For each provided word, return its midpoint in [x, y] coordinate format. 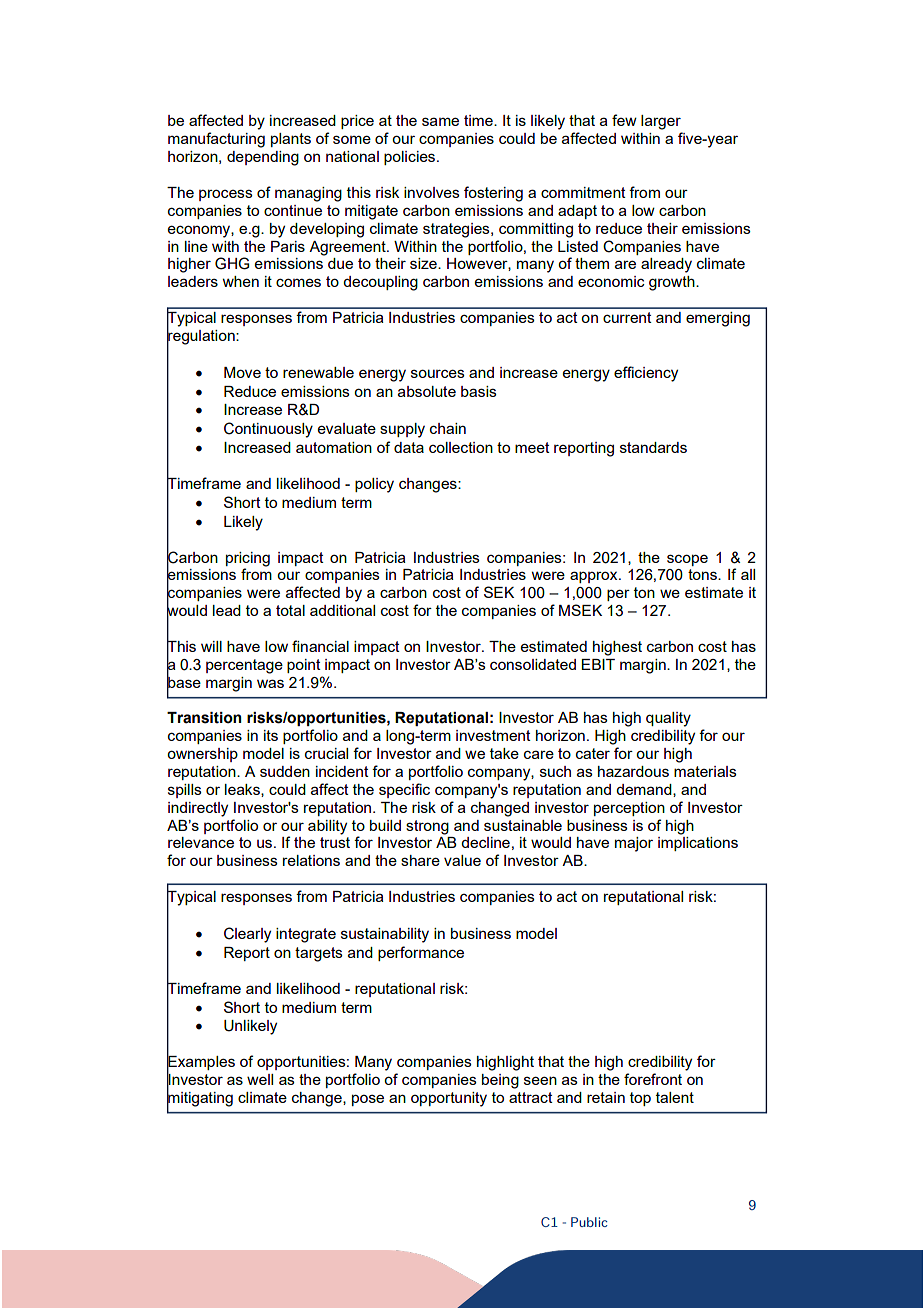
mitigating [200, 1099]
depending [263, 158]
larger [661, 122]
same [440, 121]
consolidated [533, 664]
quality [668, 719]
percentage [244, 666]
